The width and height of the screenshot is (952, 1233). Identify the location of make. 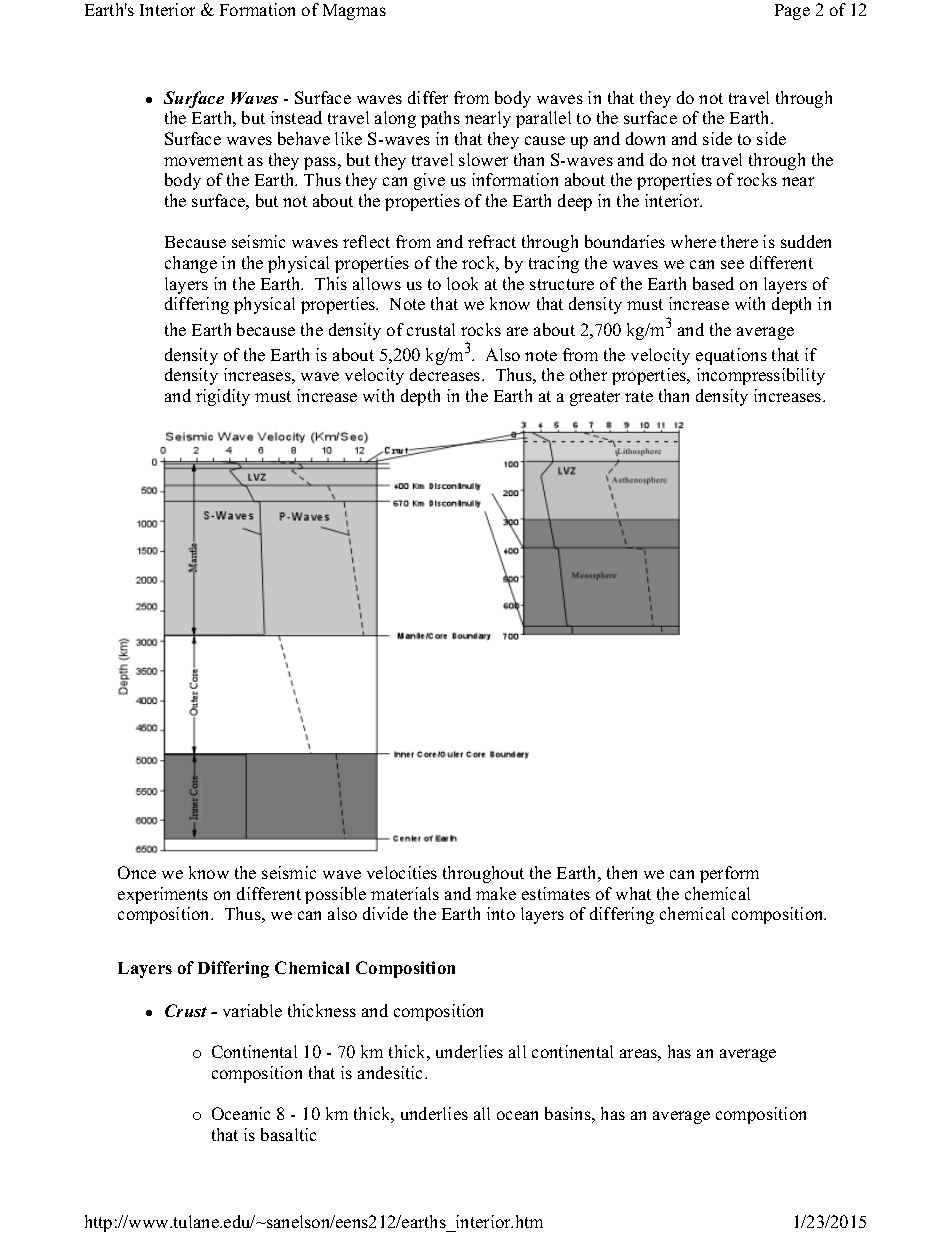
(496, 893).
